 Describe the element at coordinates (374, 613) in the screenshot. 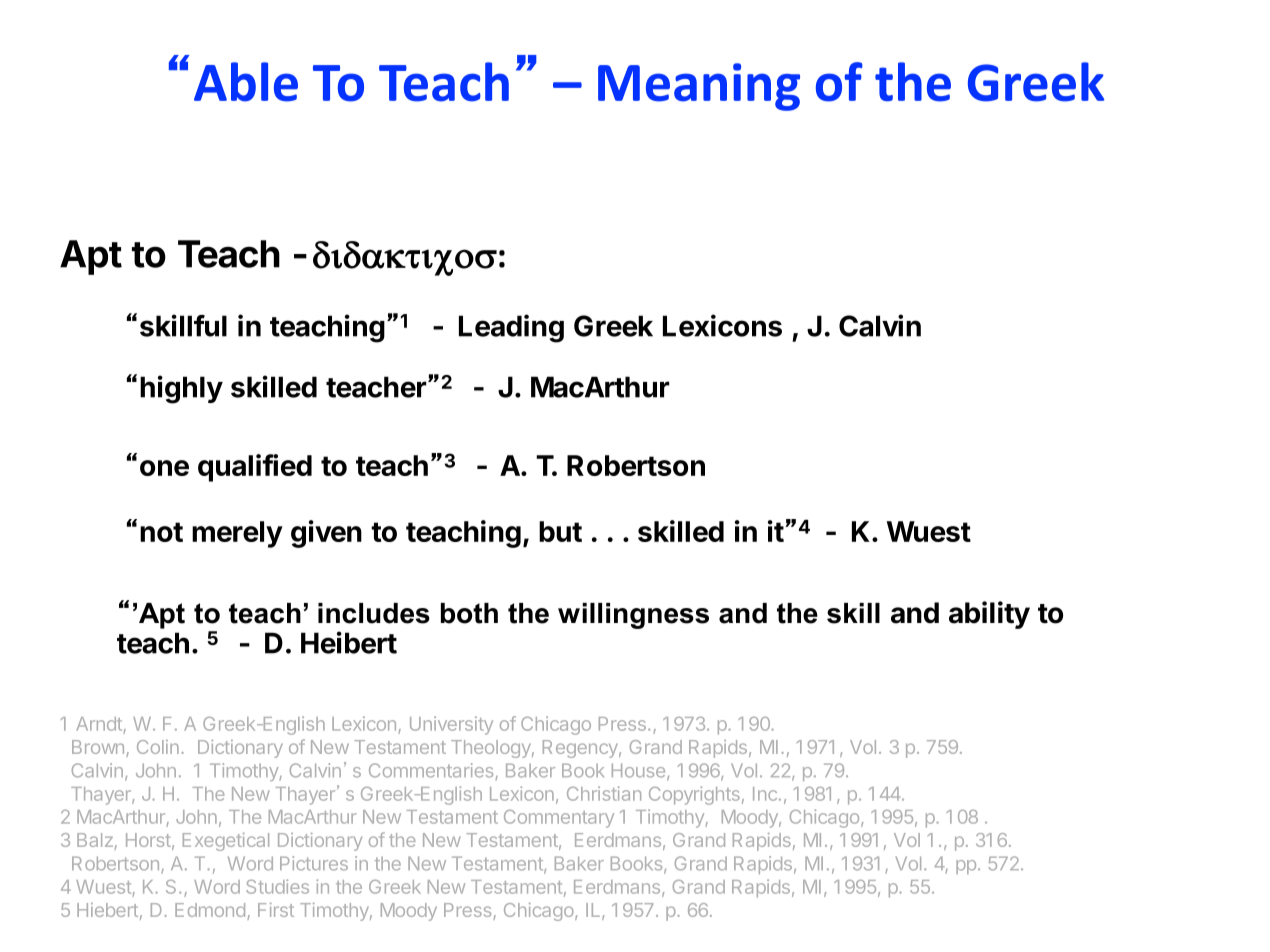

I see `includes` at that location.
